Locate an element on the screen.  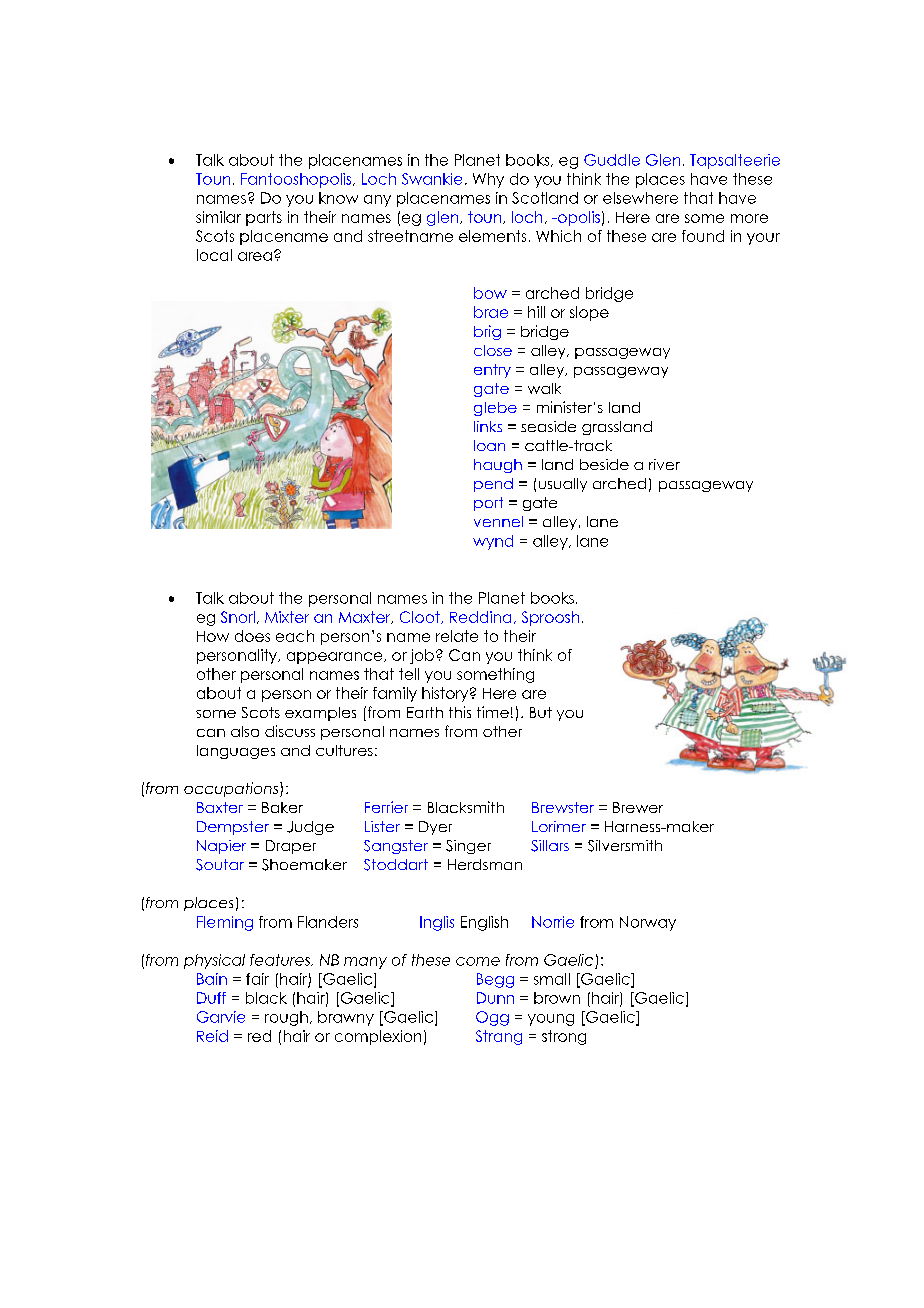
Ogg is located at coordinates (492, 1018).
